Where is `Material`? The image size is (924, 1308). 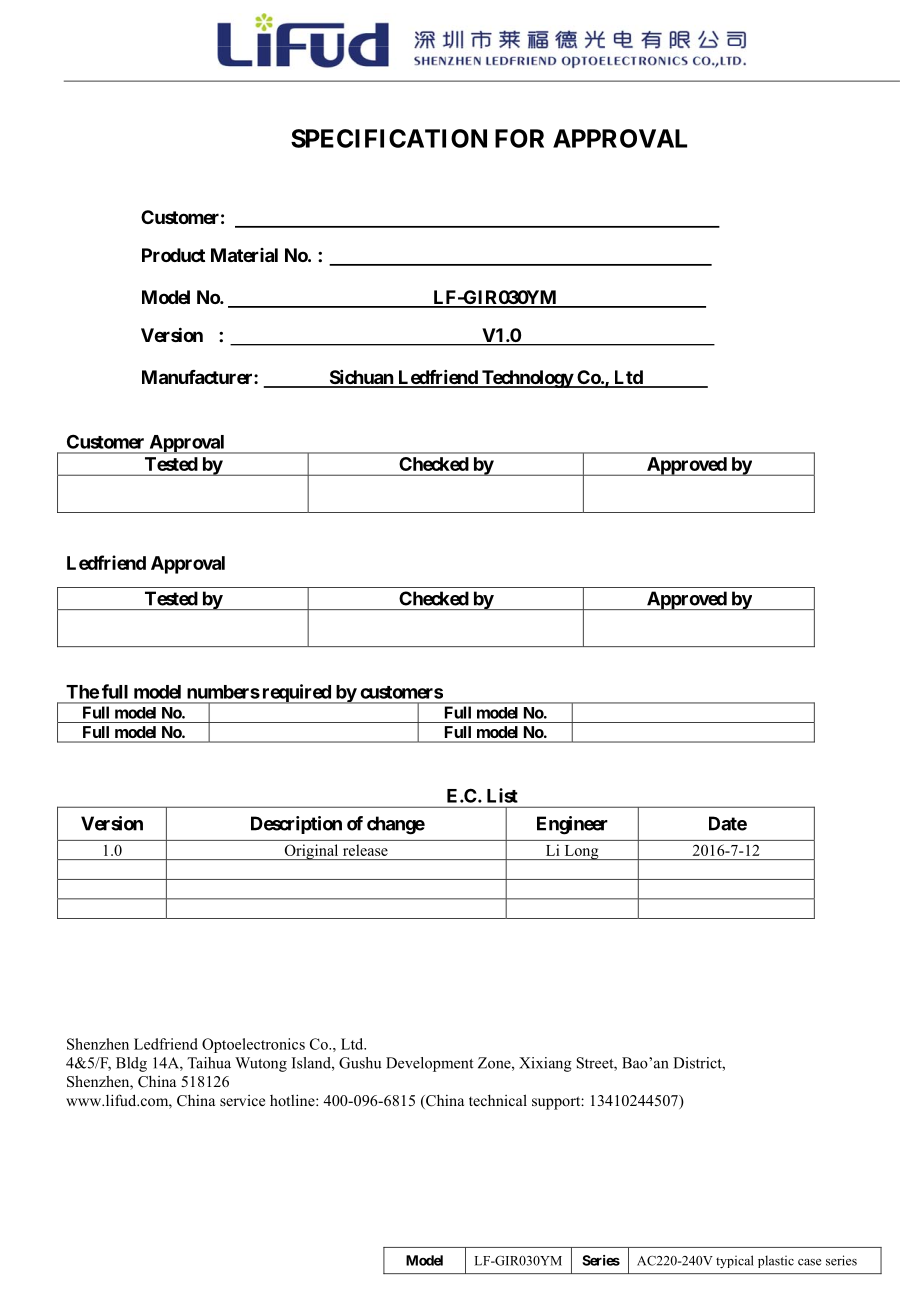 Material is located at coordinates (244, 255).
